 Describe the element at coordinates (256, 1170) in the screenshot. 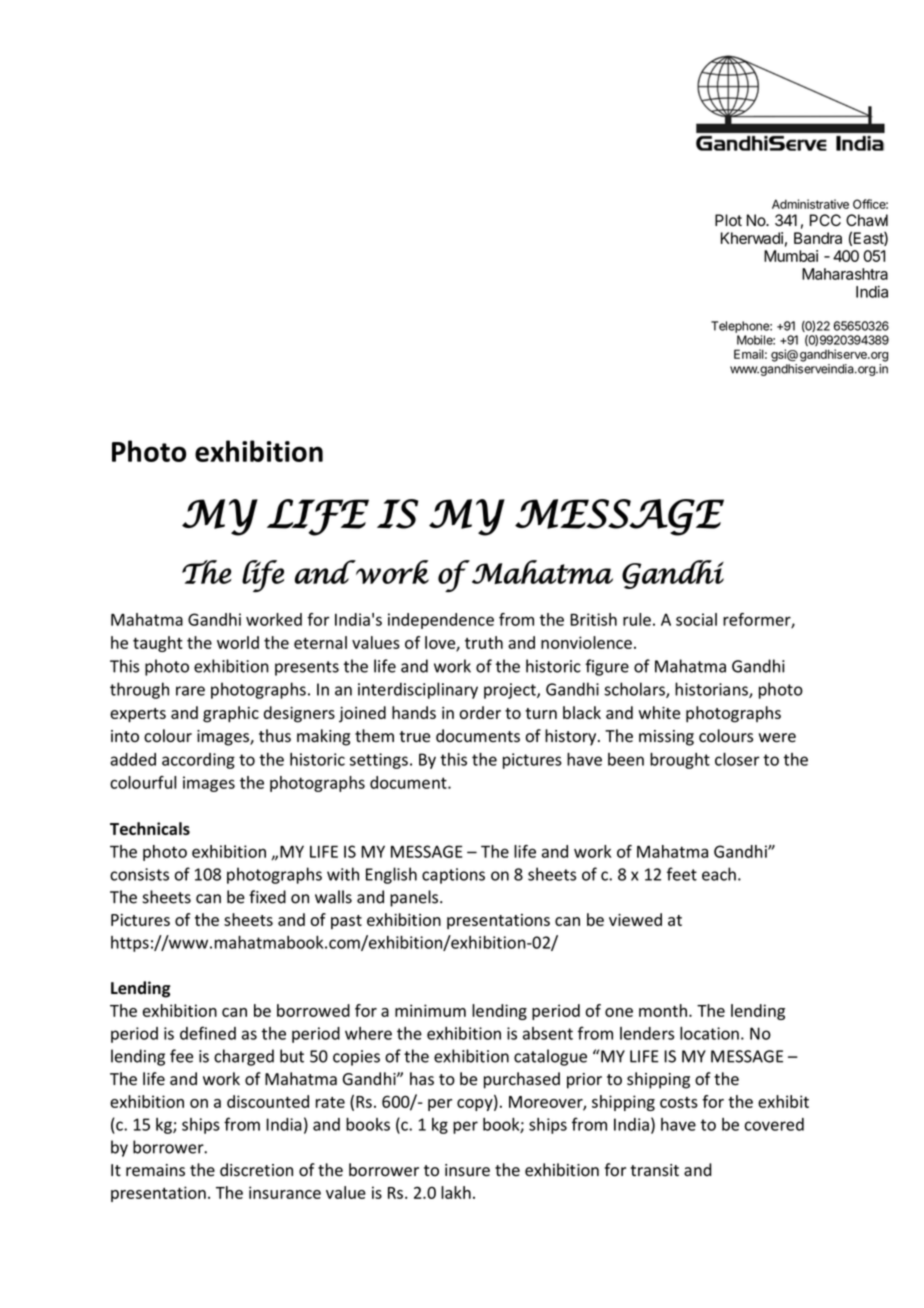

I see `discretion` at that location.
